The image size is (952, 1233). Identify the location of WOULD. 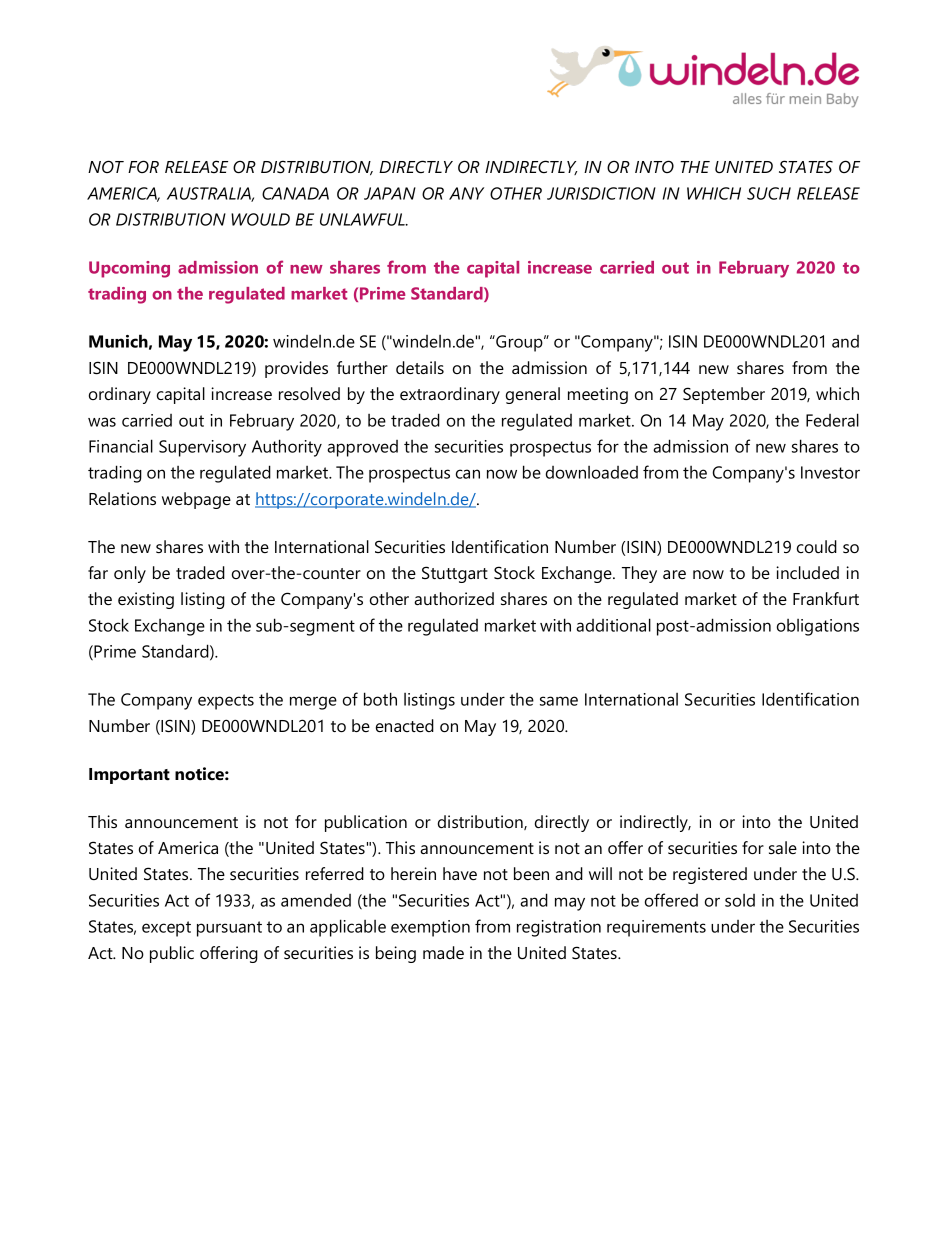
(260, 219).
